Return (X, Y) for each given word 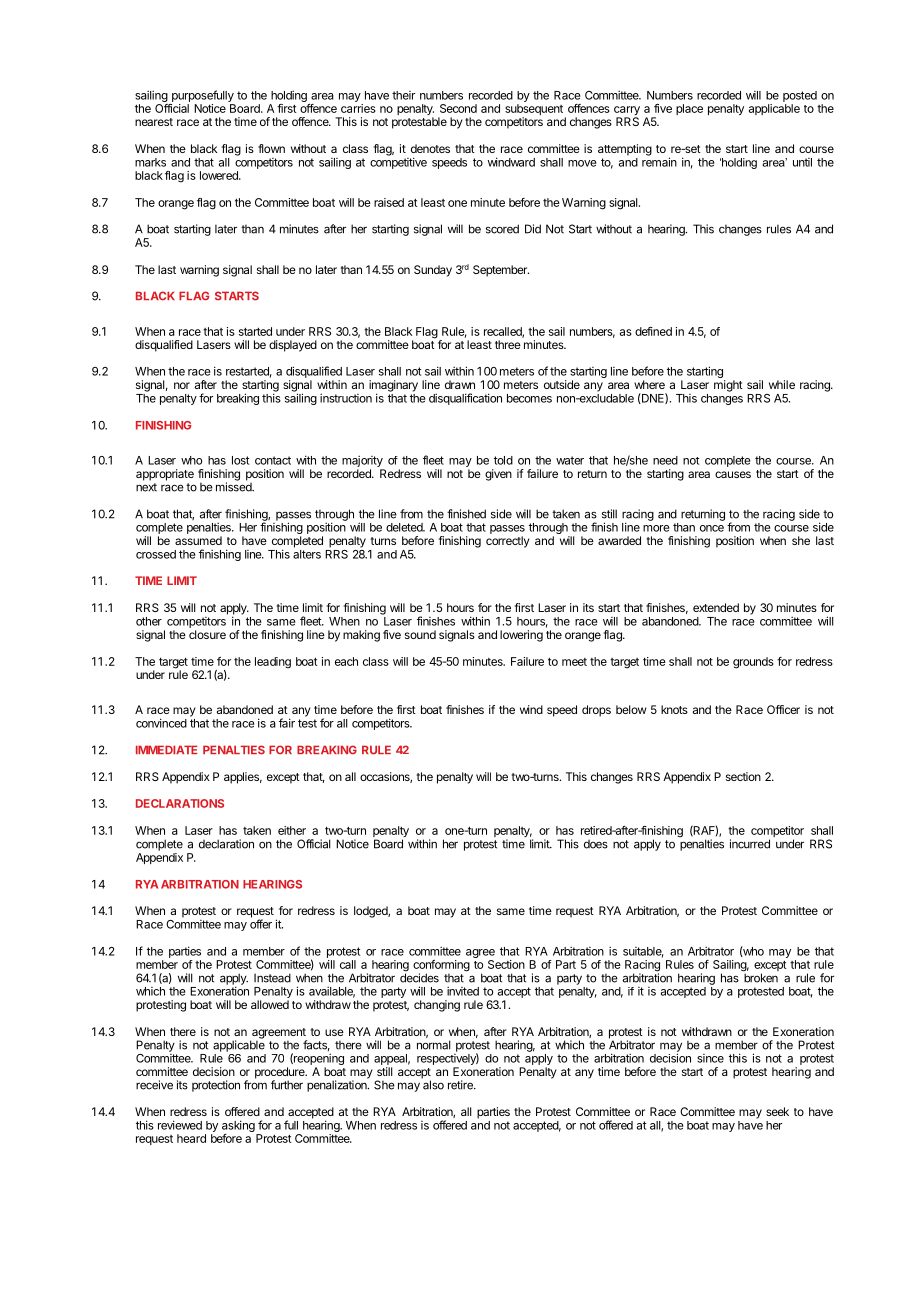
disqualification (465, 399)
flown (271, 148)
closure (207, 634)
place (689, 109)
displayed (293, 346)
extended (716, 607)
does (596, 844)
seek (777, 1111)
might (728, 386)
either (292, 830)
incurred (750, 844)
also (433, 1084)
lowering (521, 636)
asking (238, 1126)
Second (458, 108)
